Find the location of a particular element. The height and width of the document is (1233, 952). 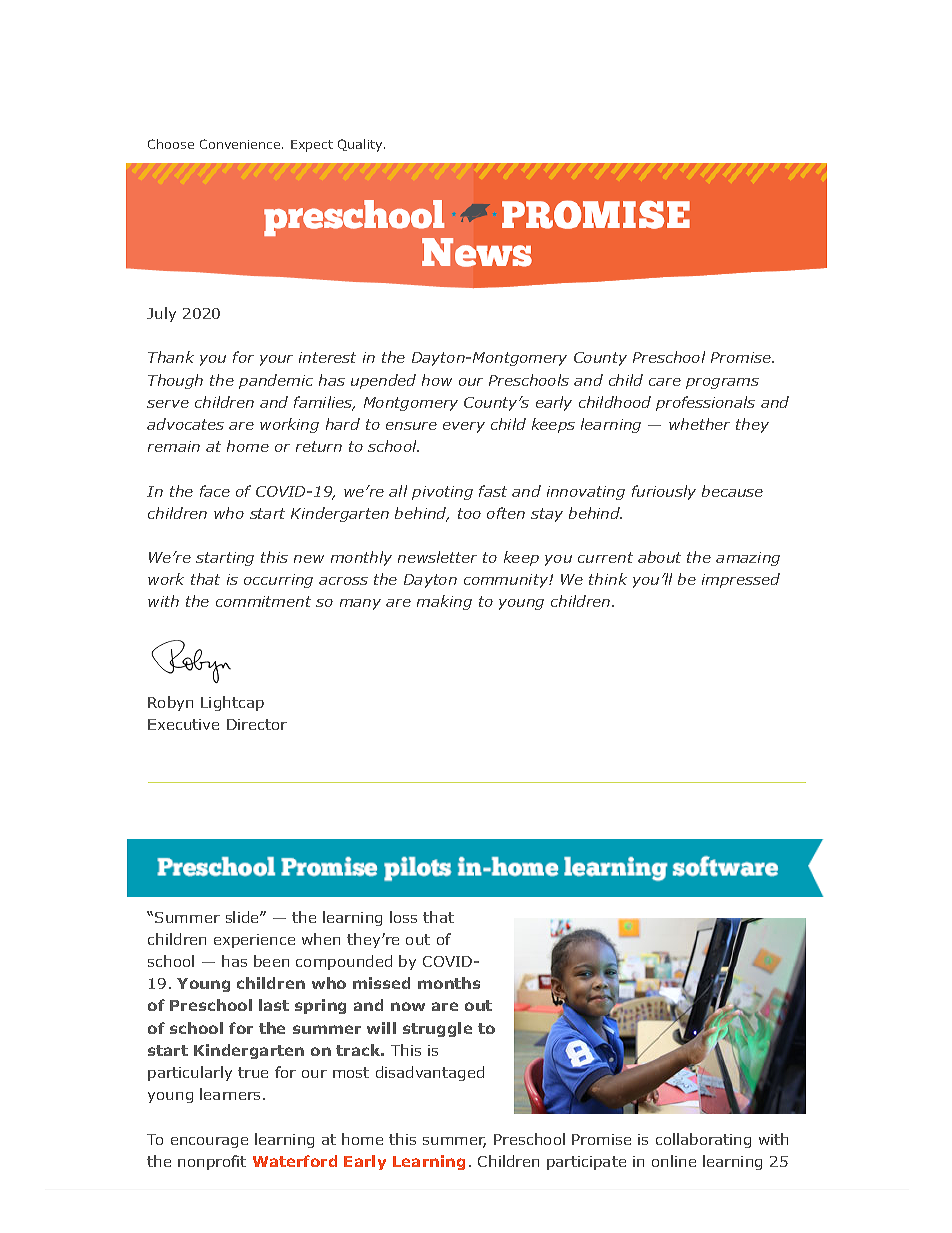

furiously is located at coordinates (664, 492).
